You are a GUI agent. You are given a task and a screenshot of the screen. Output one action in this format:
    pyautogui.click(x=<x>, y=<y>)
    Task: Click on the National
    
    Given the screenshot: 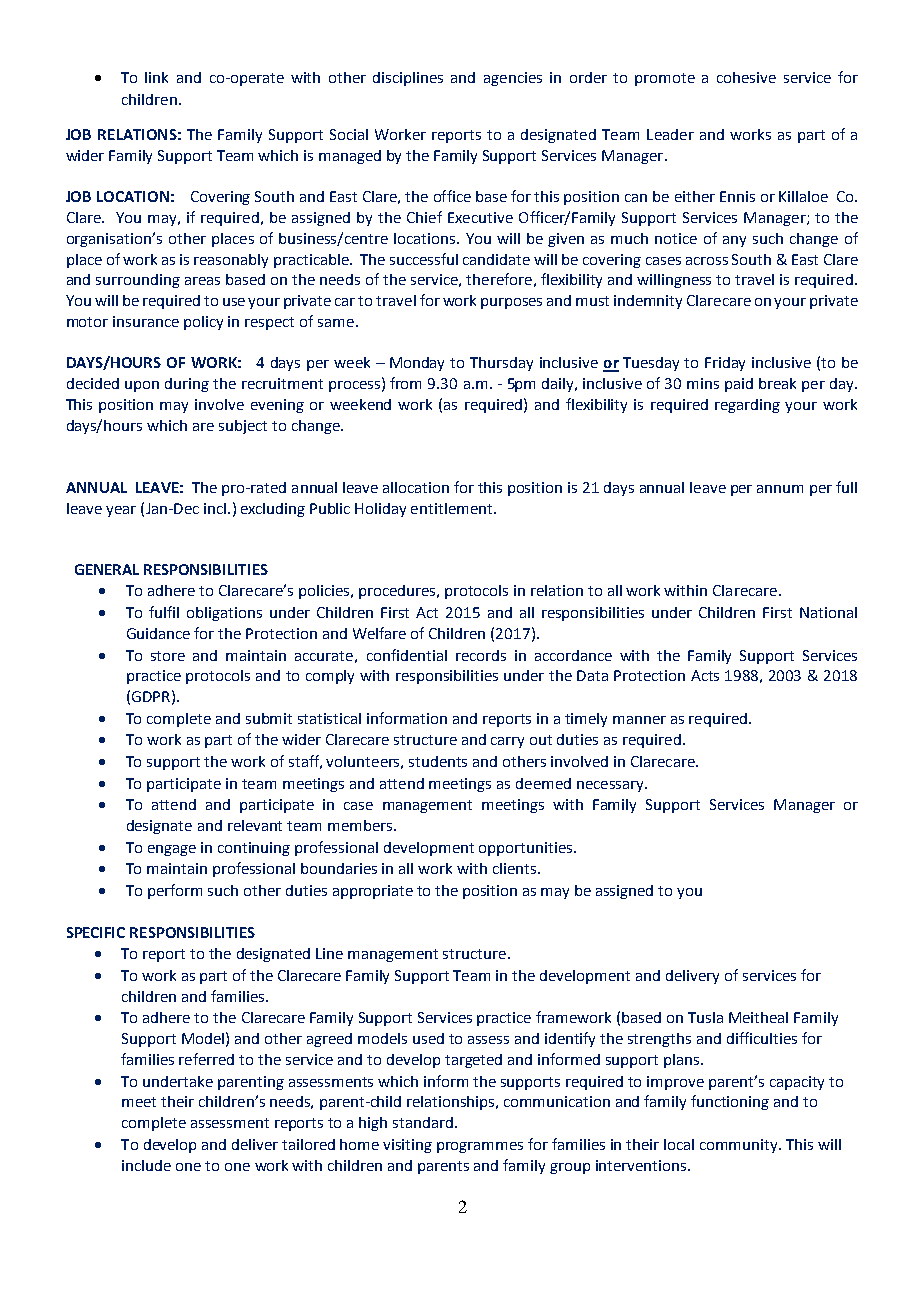 What is the action you would take?
    pyautogui.click(x=828, y=612)
